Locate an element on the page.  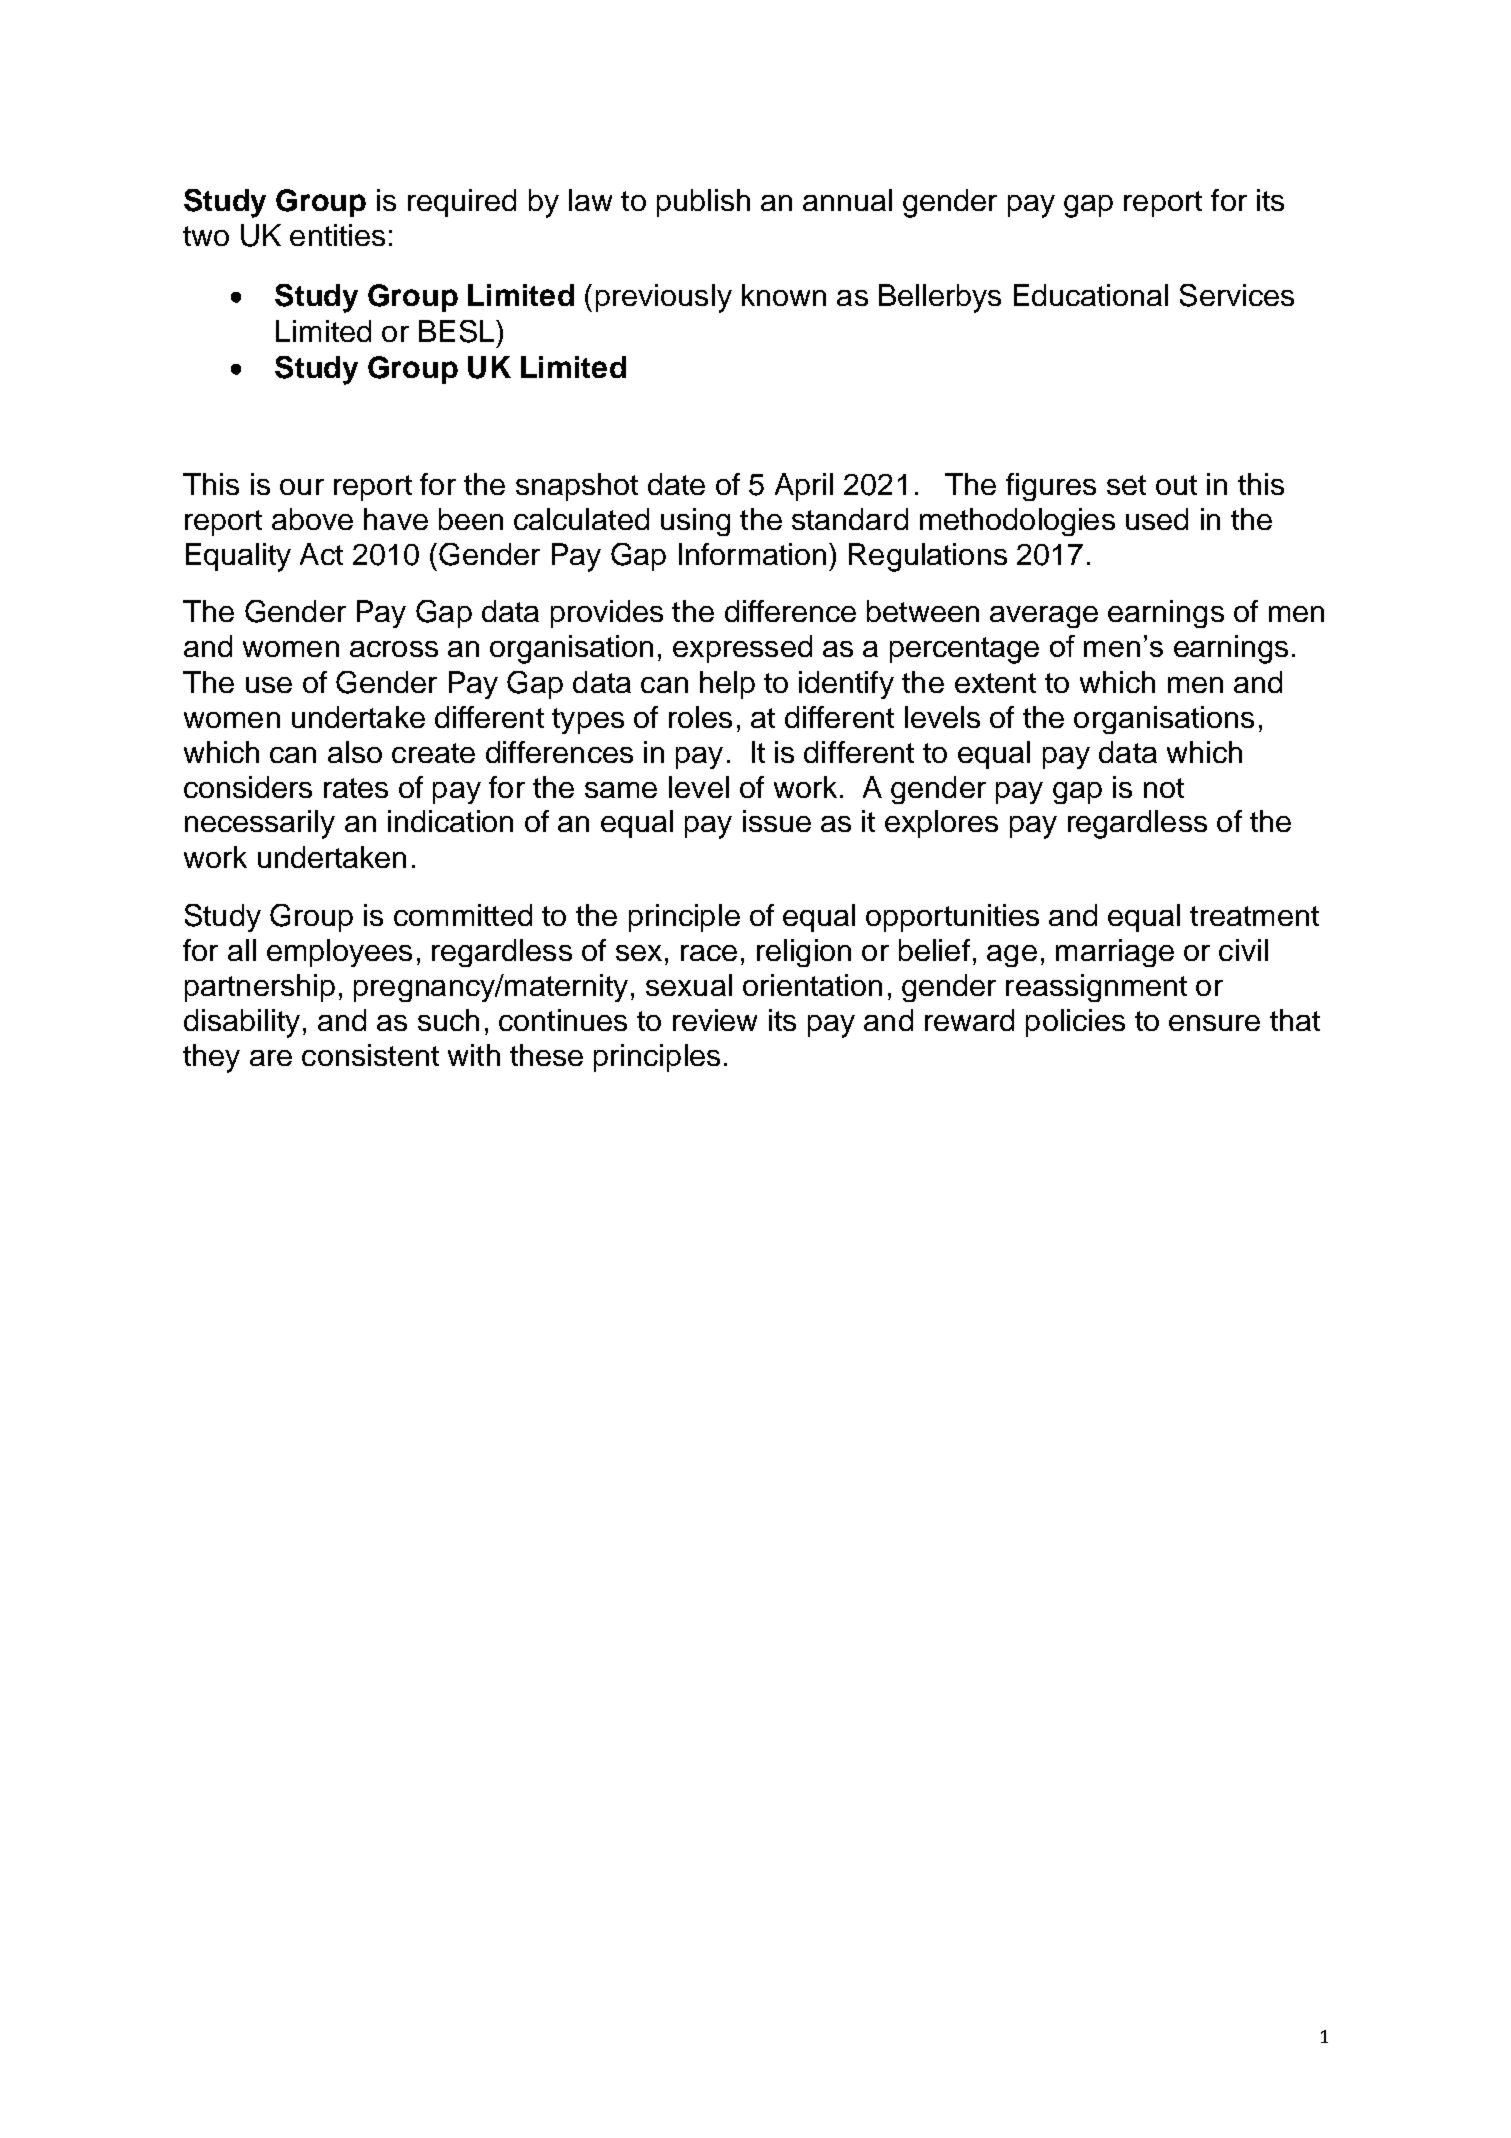
not is located at coordinates (1164, 788).
